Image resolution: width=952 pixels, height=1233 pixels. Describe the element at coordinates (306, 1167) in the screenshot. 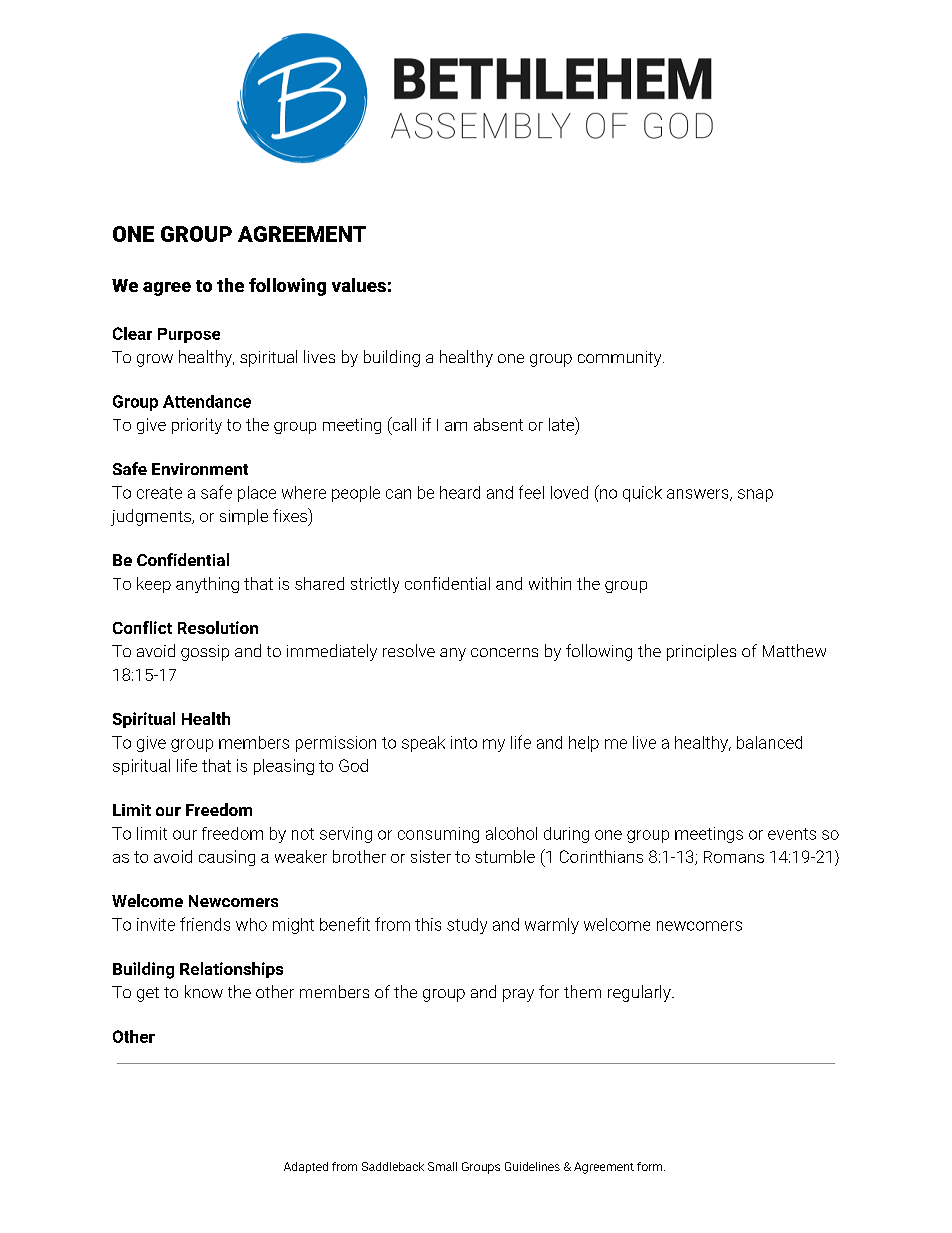

I see `Adapted` at that location.
